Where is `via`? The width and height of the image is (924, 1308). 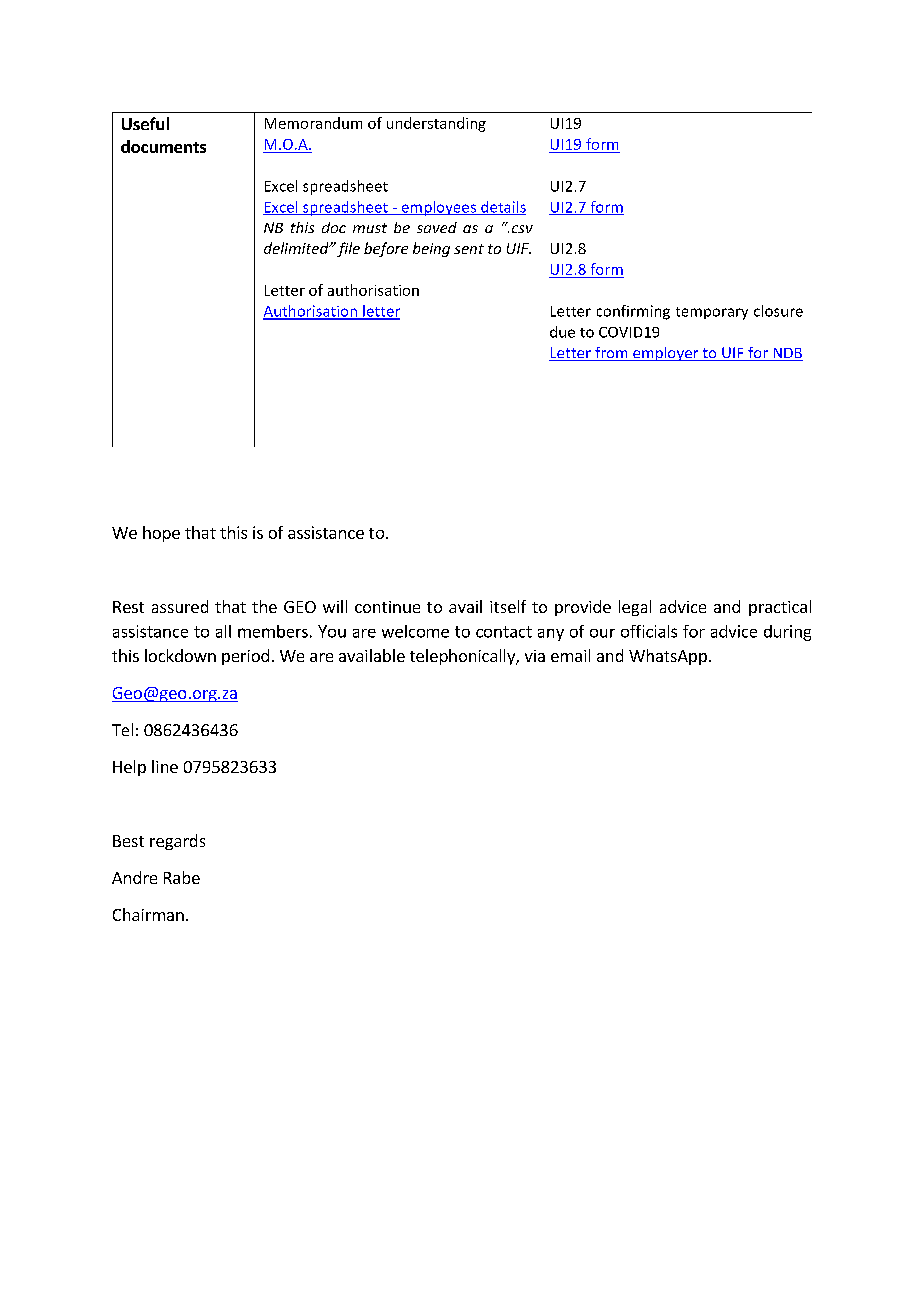
via is located at coordinates (535, 656).
